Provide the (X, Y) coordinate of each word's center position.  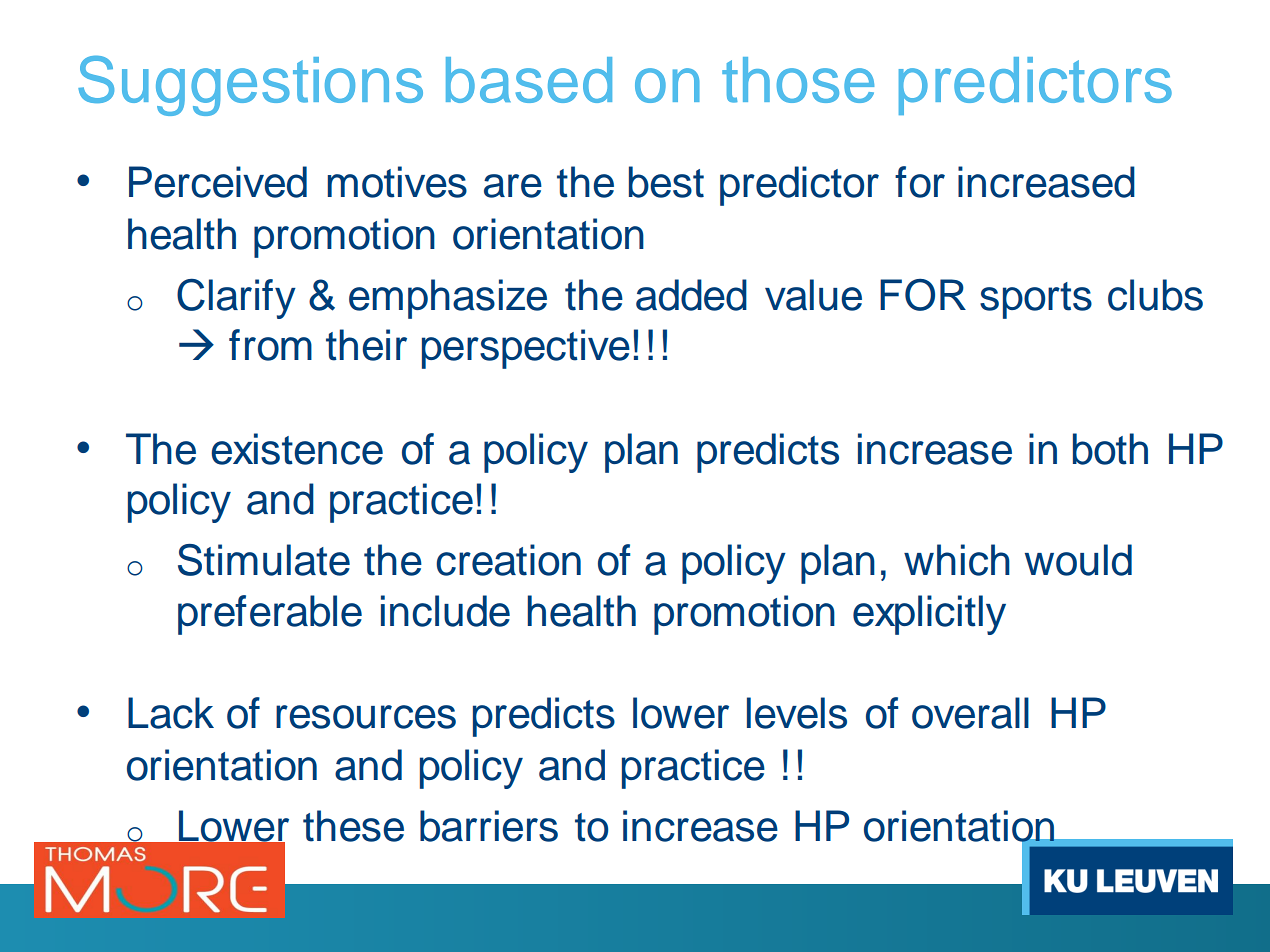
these (353, 826)
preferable (270, 615)
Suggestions (250, 86)
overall (970, 713)
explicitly (929, 615)
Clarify (236, 298)
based (529, 80)
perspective (526, 349)
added (691, 295)
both (1110, 449)
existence (297, 449)
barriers (489, 826)
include (445, 611)
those (798, 80)
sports (1036, 300)
